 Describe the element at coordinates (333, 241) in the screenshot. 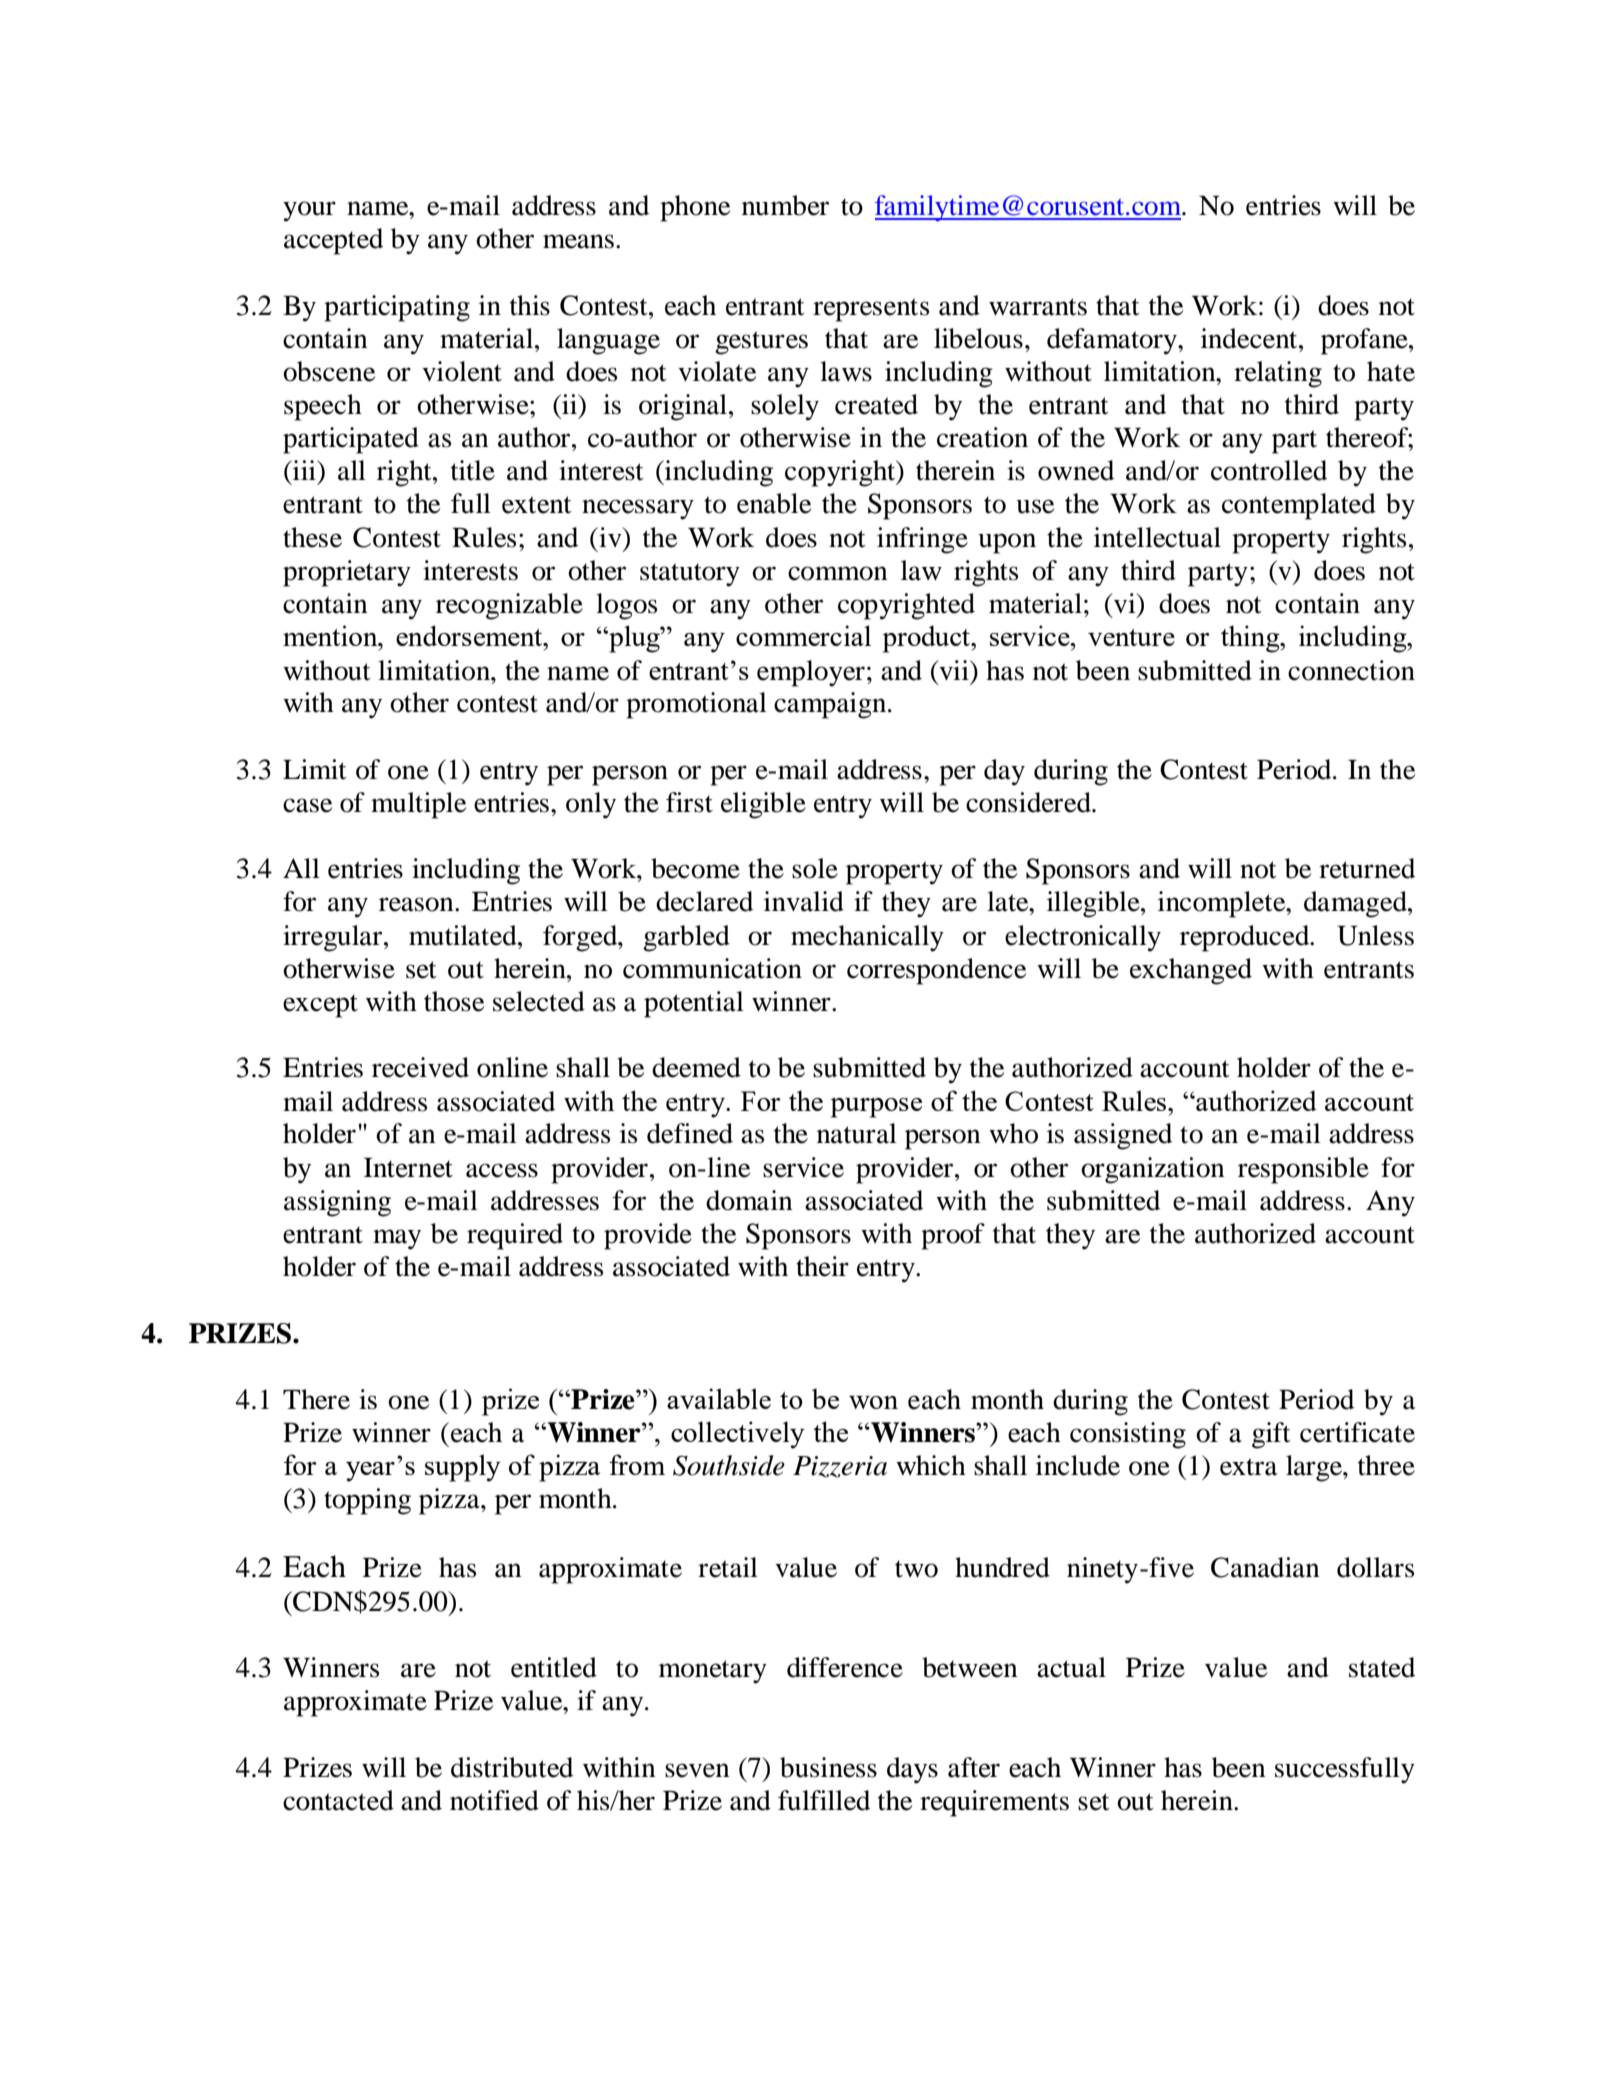

I see `accepted` at that location.
